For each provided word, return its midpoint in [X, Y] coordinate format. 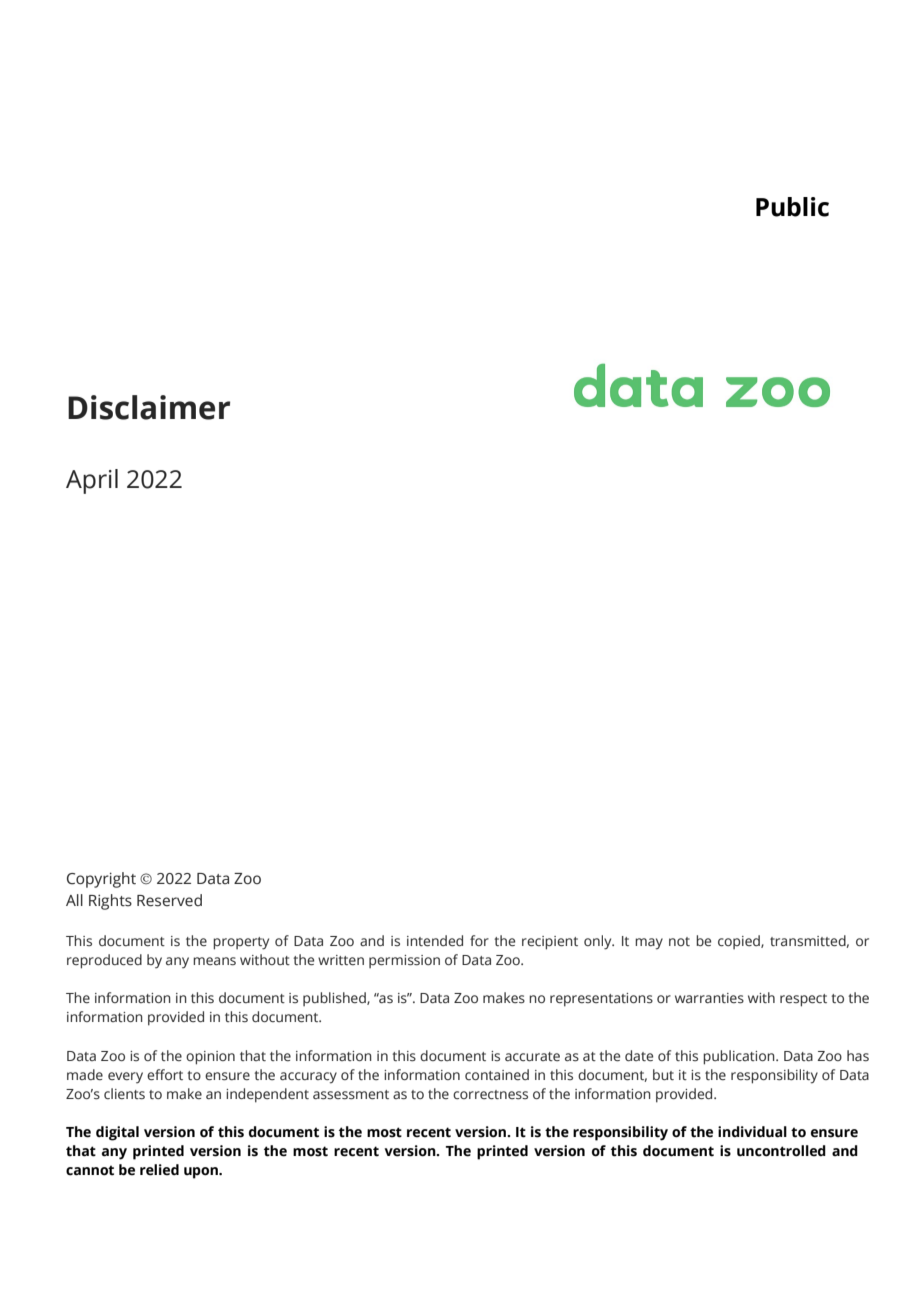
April [92, 481]
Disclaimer [149, 407]
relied [159, 1170]
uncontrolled [781, 1151]
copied [740, 942]
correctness [490, 1095]
